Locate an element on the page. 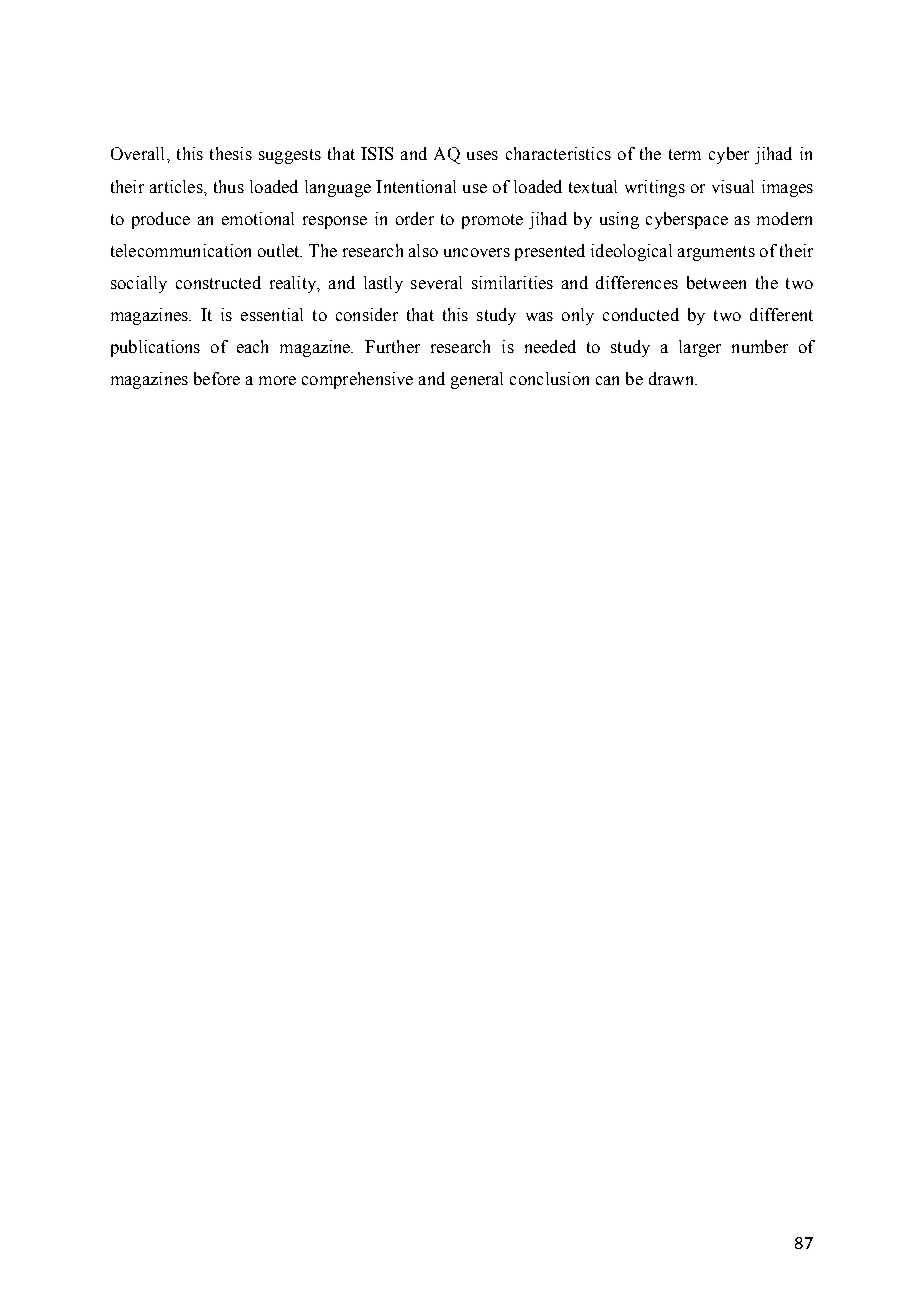 The height and width of the page is (1308, 924). term is located at coordinates (685, 154).
